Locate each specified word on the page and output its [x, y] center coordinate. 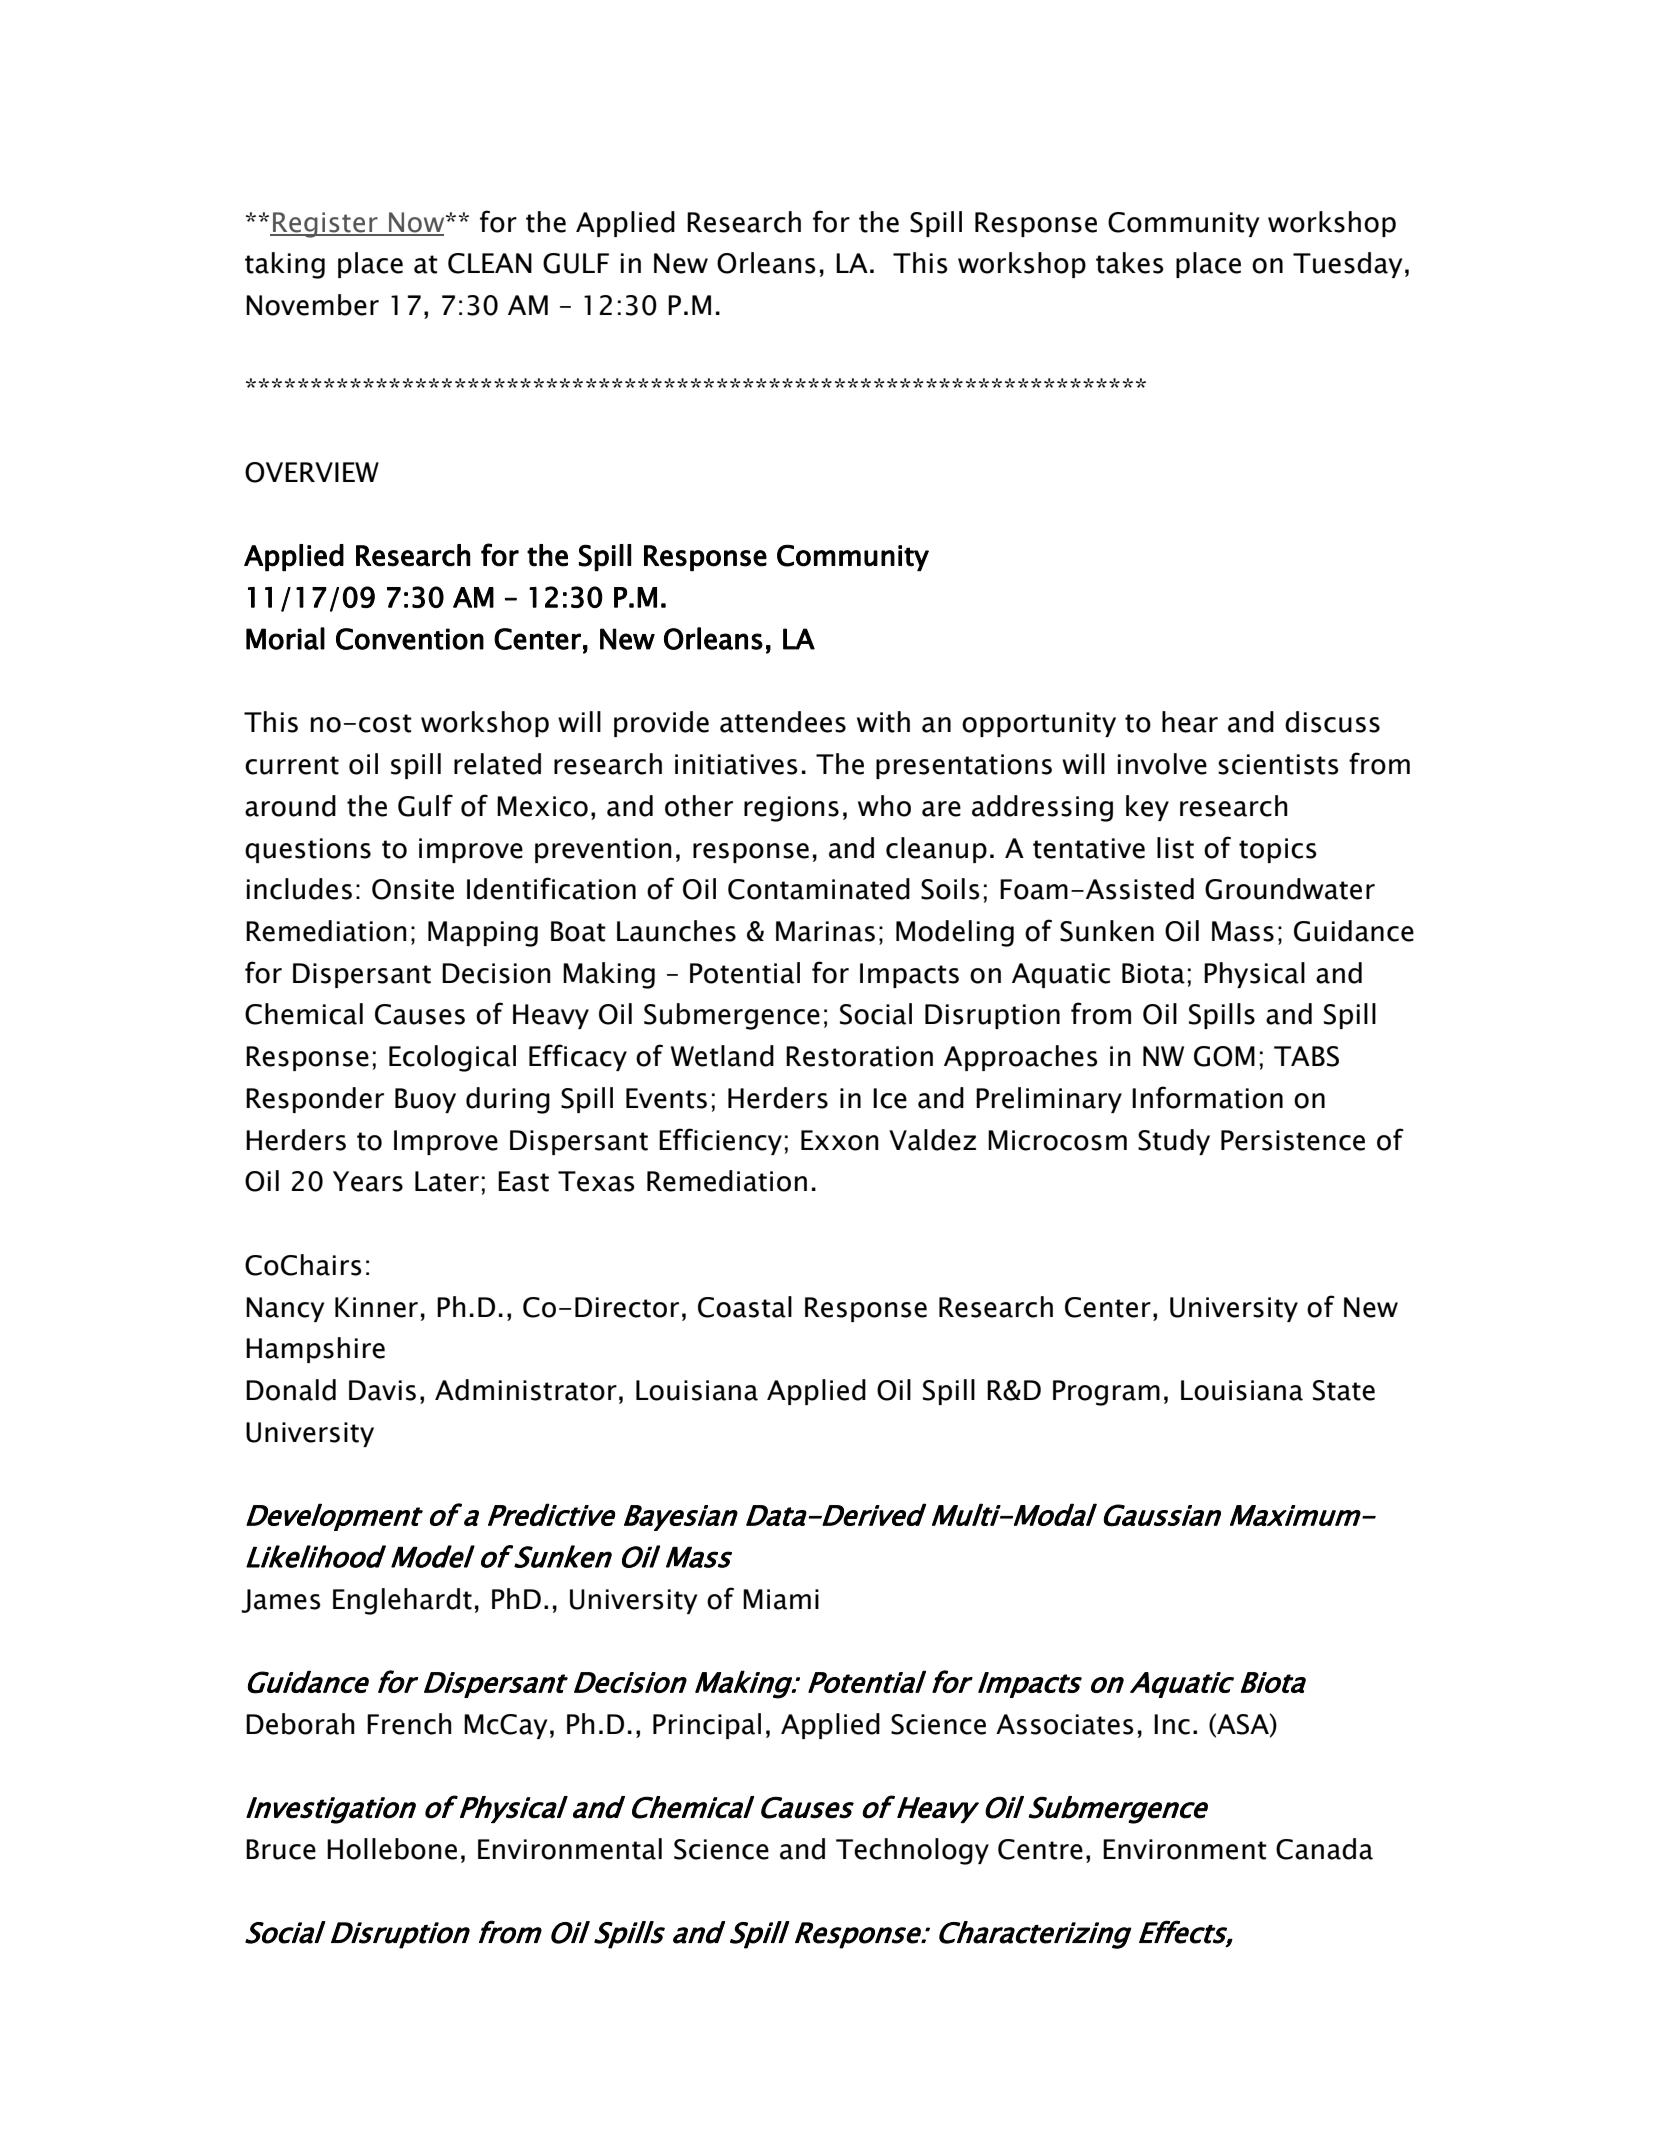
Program [1106, 1393]
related [497, 764]
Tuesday [1347, 265]
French [409, 1724]
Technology [912, 1851]
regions [791, 809]
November [312, 305]
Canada [1324, 1849]
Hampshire [315, 1350]
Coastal [745, 1307]
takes [1130, 263]
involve [1162, 764]
